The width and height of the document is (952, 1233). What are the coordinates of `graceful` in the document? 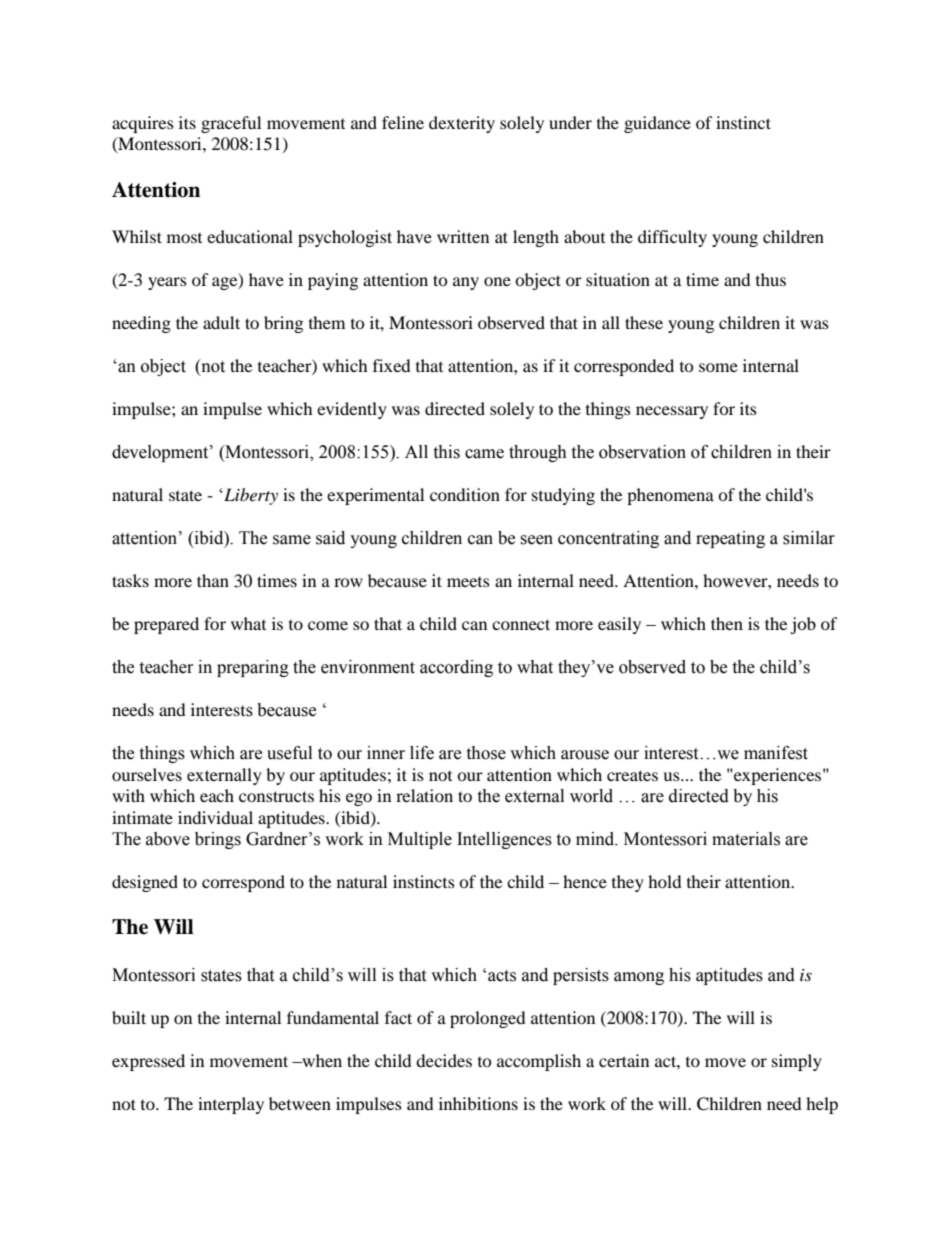 It's located at (231, 124).
